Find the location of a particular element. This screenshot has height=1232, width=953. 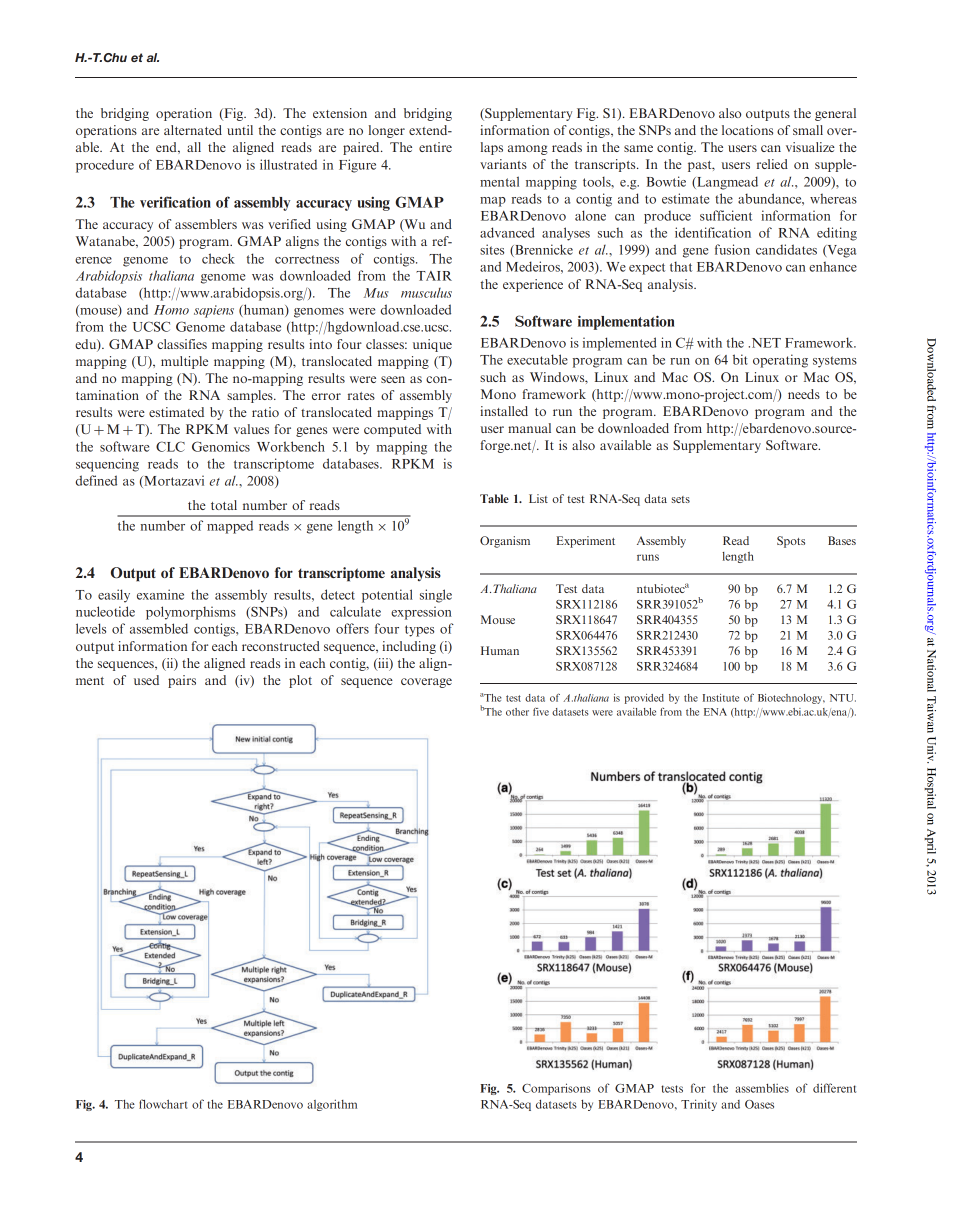

assemblies is located at coordinates (762, 1088).
